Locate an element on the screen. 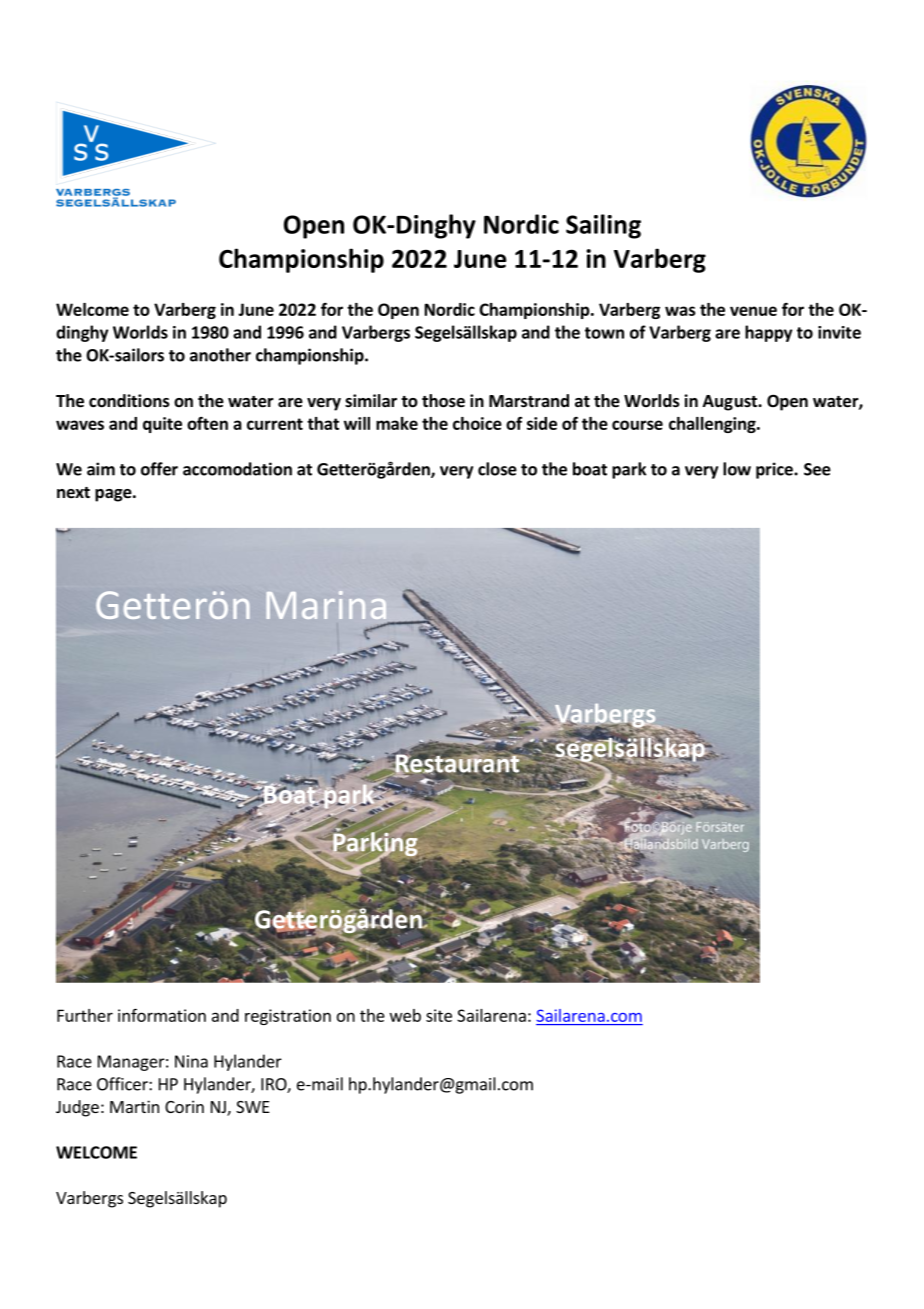 The width and height of the screenshot is (924, 1309). site is located at coordinates (439, 1015).
